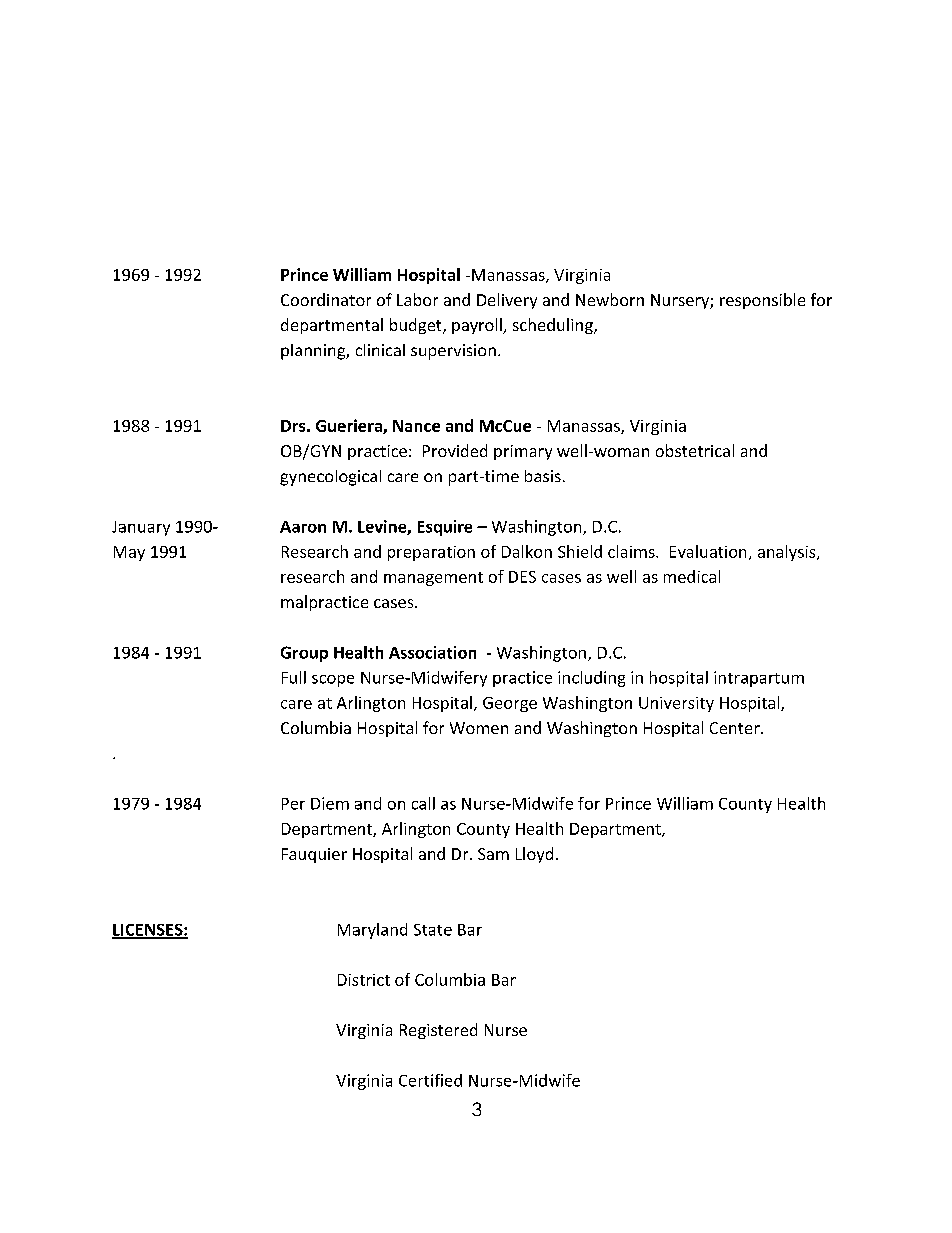 This page has width=952, height=1233. What do you see at coordinates (326, 299) in the page?
I see `Coordinator` at bounding box center [326, 299].
